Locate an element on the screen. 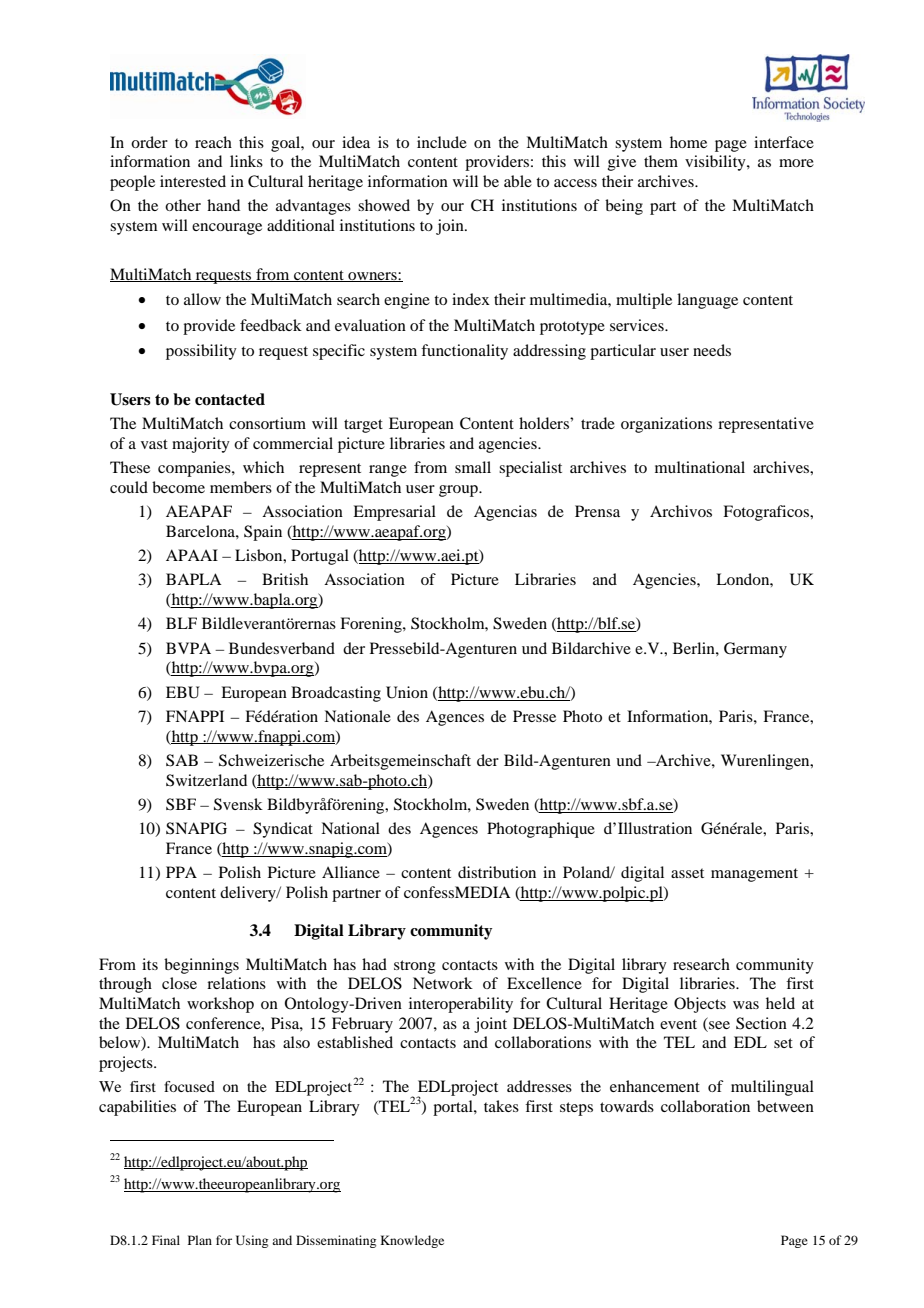  asset is located at coordinates (687, 873).
